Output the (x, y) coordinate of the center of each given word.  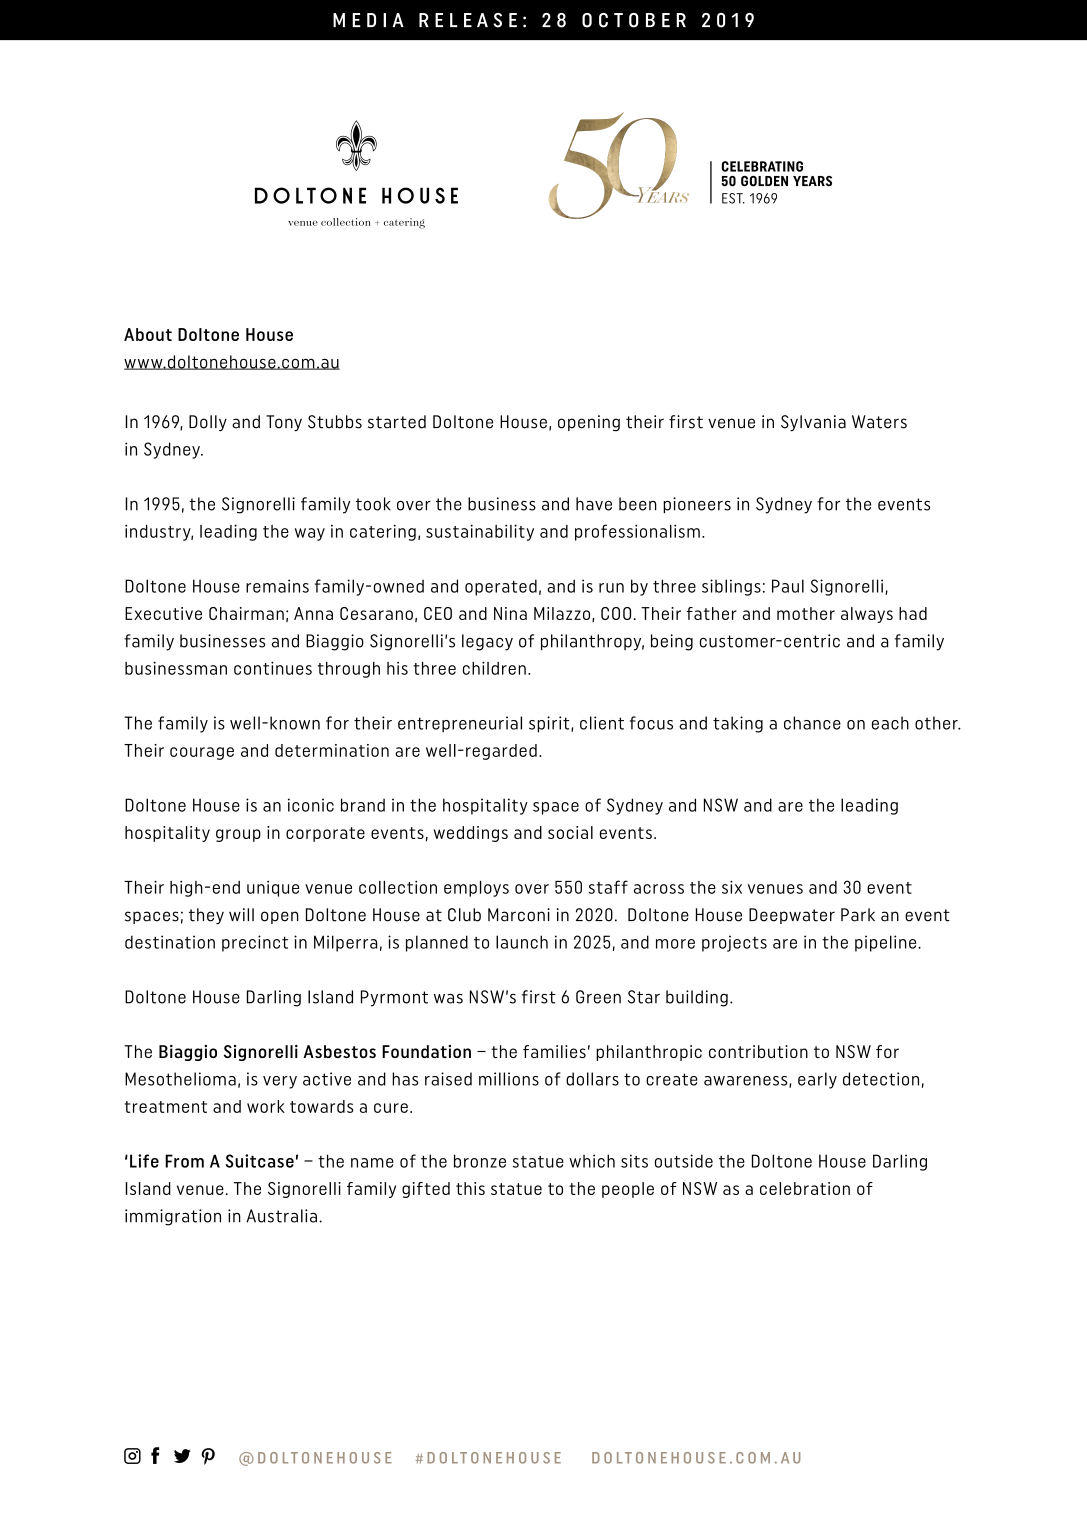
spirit (550, 724)
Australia (281, 1216)
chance (812, 723)
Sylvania (813, 423)
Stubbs (335, 422)
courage (202, 753)
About (148, 334)
